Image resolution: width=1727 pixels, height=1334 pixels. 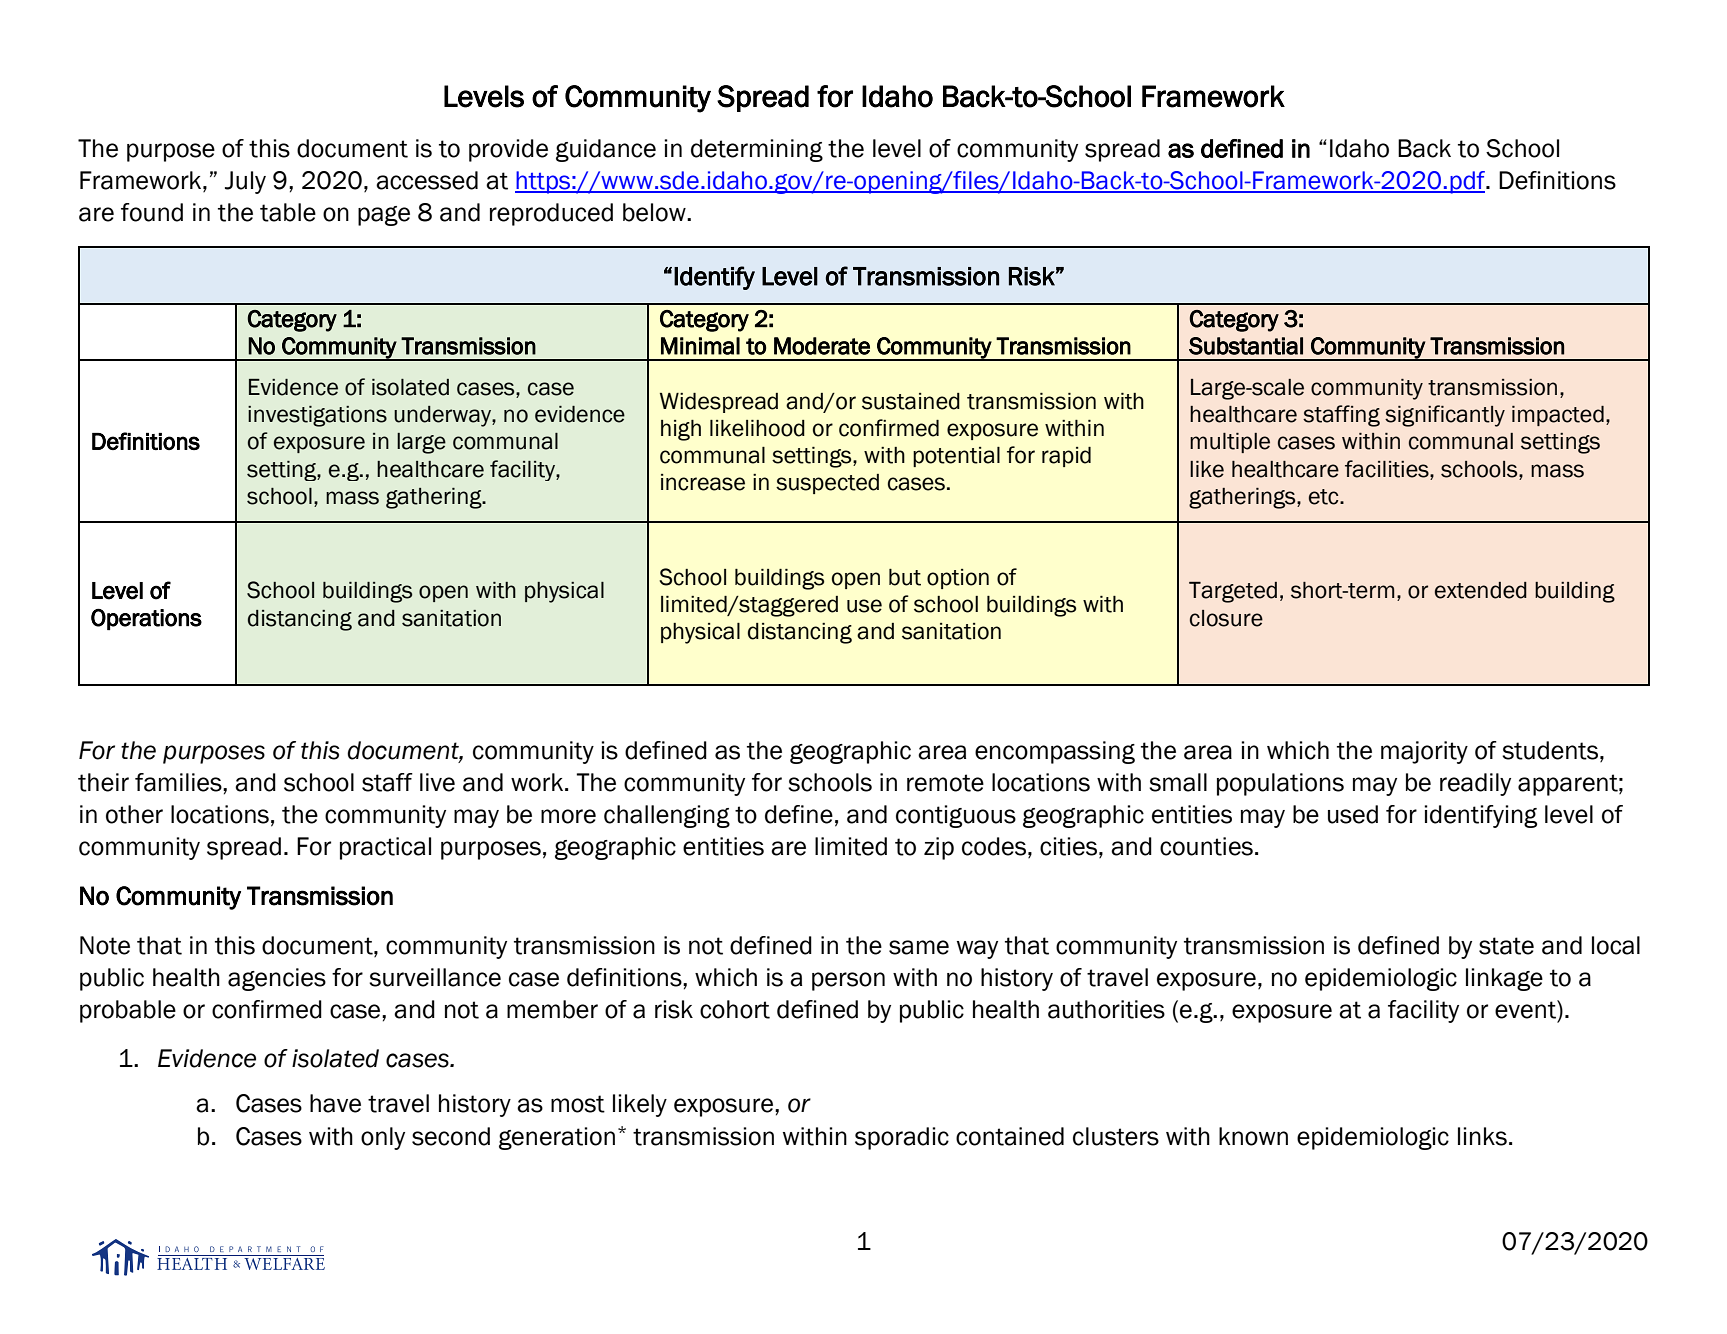 I want to click on Substantial, so click(x=1246, y=346).
